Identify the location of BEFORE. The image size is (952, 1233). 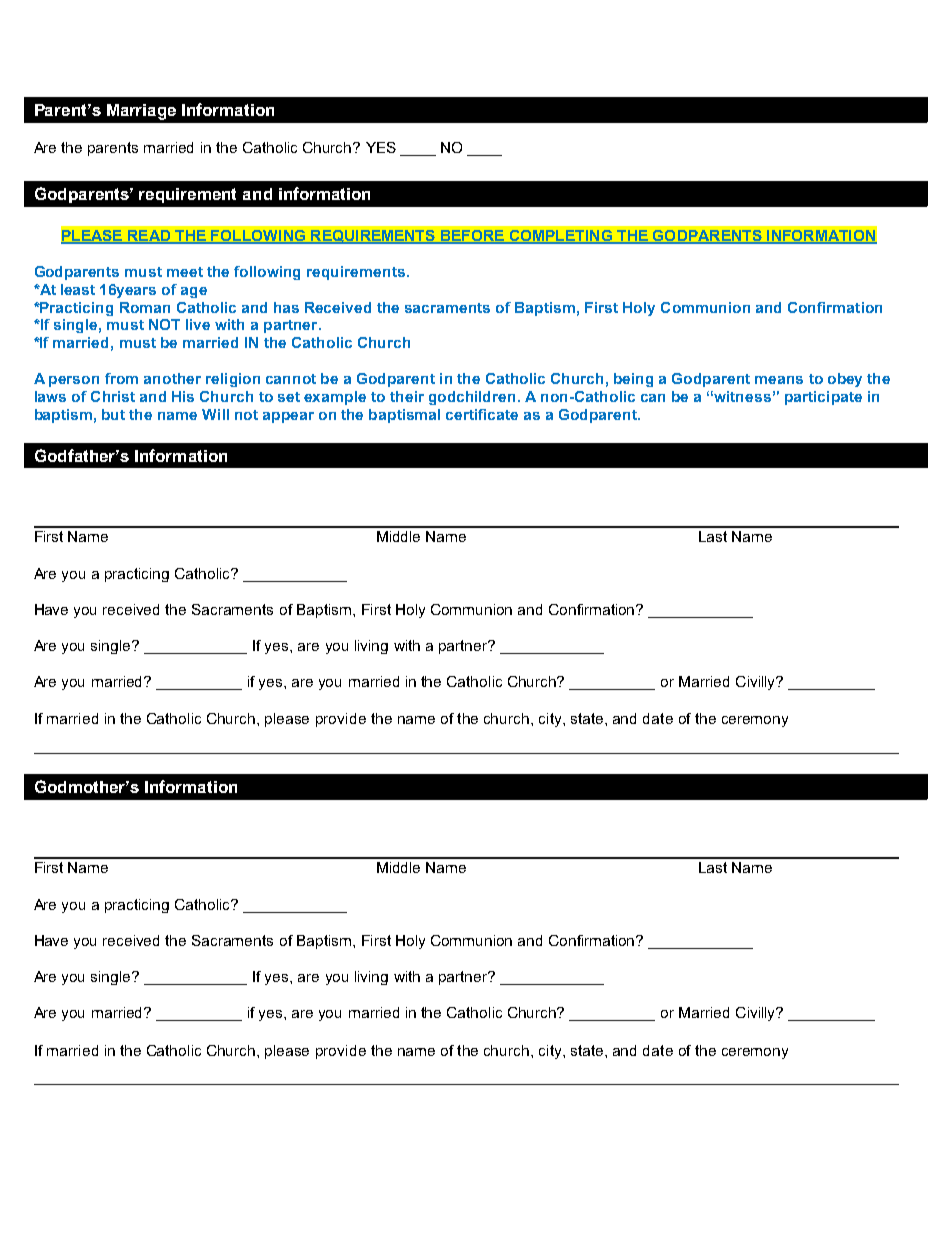
(472, 236).
